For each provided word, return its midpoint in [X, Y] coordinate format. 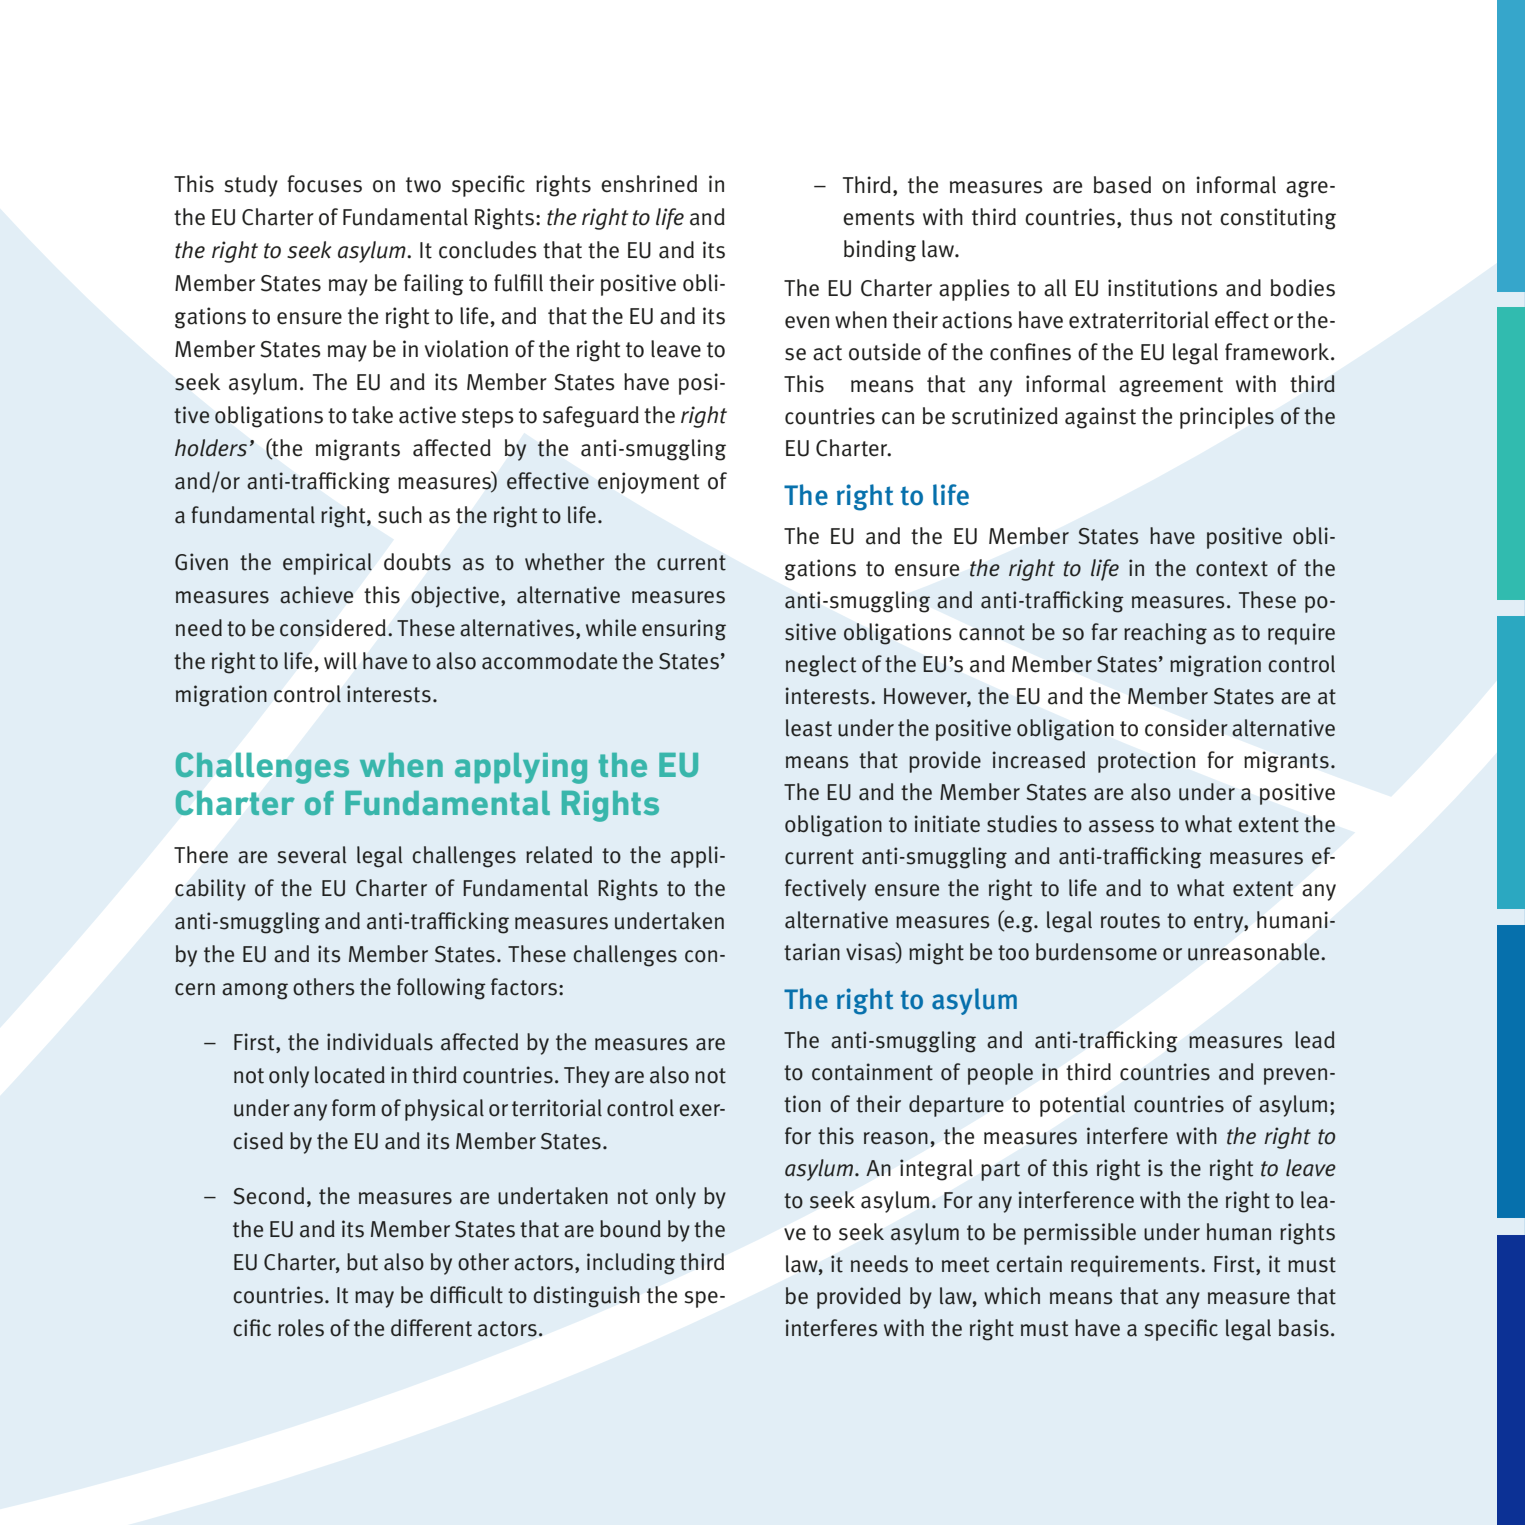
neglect [821, 666]
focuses [324, 184]
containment [872, 1072]
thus [1151, 217]
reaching [1165, 634]
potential [1082, 1106]
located [350, 1075]
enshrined [649, 184]
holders [211, 448]
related [559, 855]
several [312, 855]
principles [1227, 418]
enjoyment [648, 483]
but [362, 1262]
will [340, 661]
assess [1121, 826]
